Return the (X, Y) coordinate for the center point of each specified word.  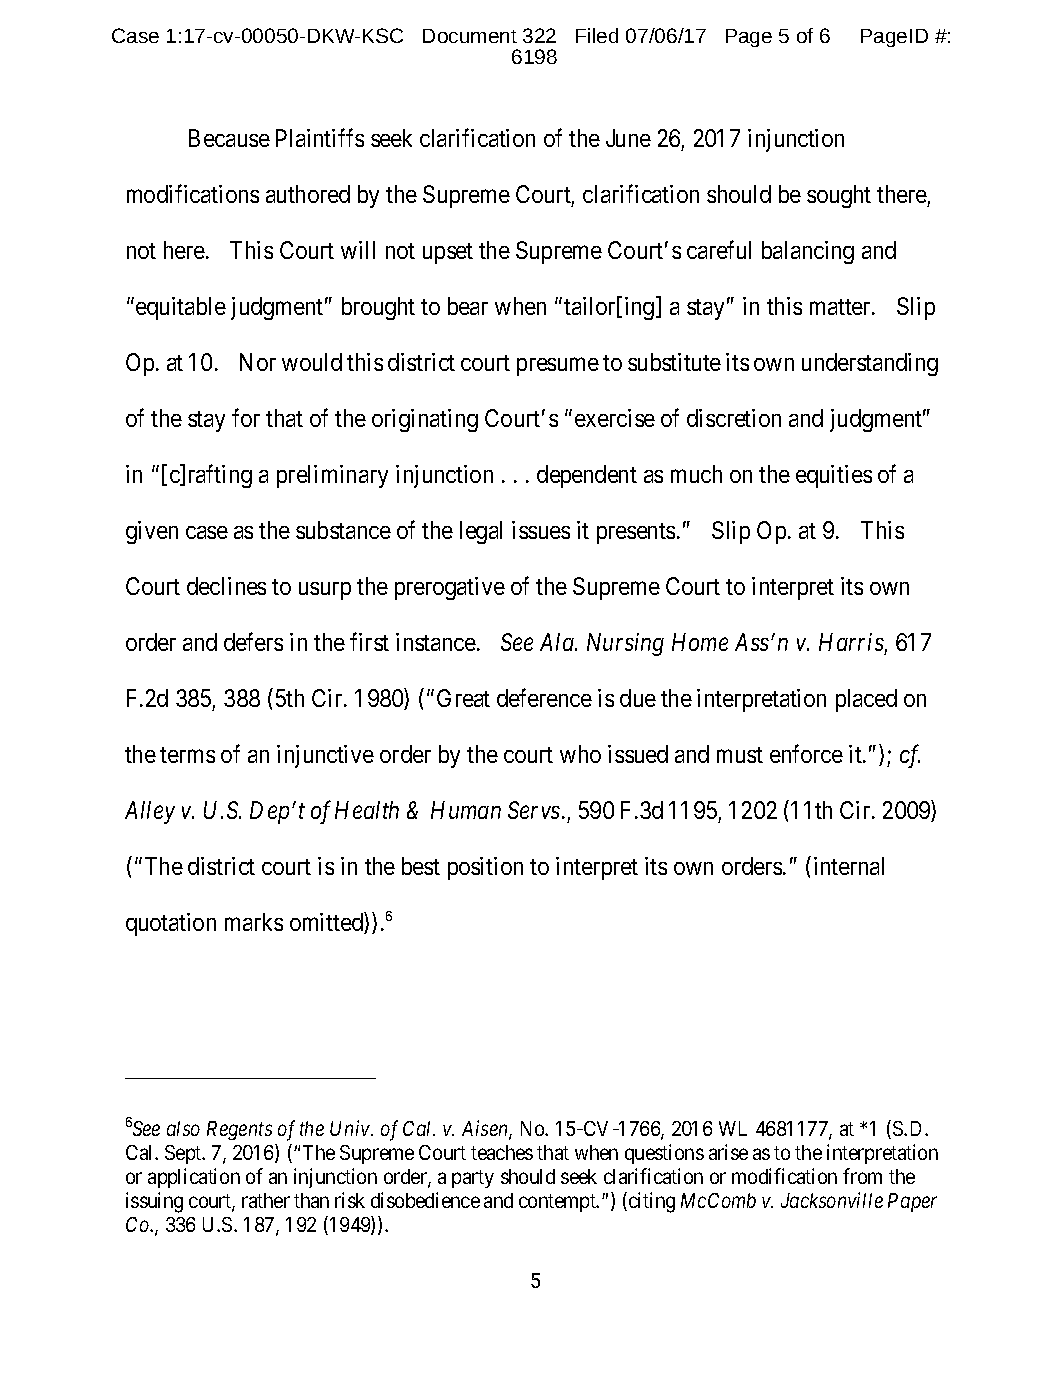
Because (229, 138)
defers (253, 641)
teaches (502, 1152)
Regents (239, 1130)
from (862, 1176)
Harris (851, 642)
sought (839, 196)
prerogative (450, 588)
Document (470, 36)
